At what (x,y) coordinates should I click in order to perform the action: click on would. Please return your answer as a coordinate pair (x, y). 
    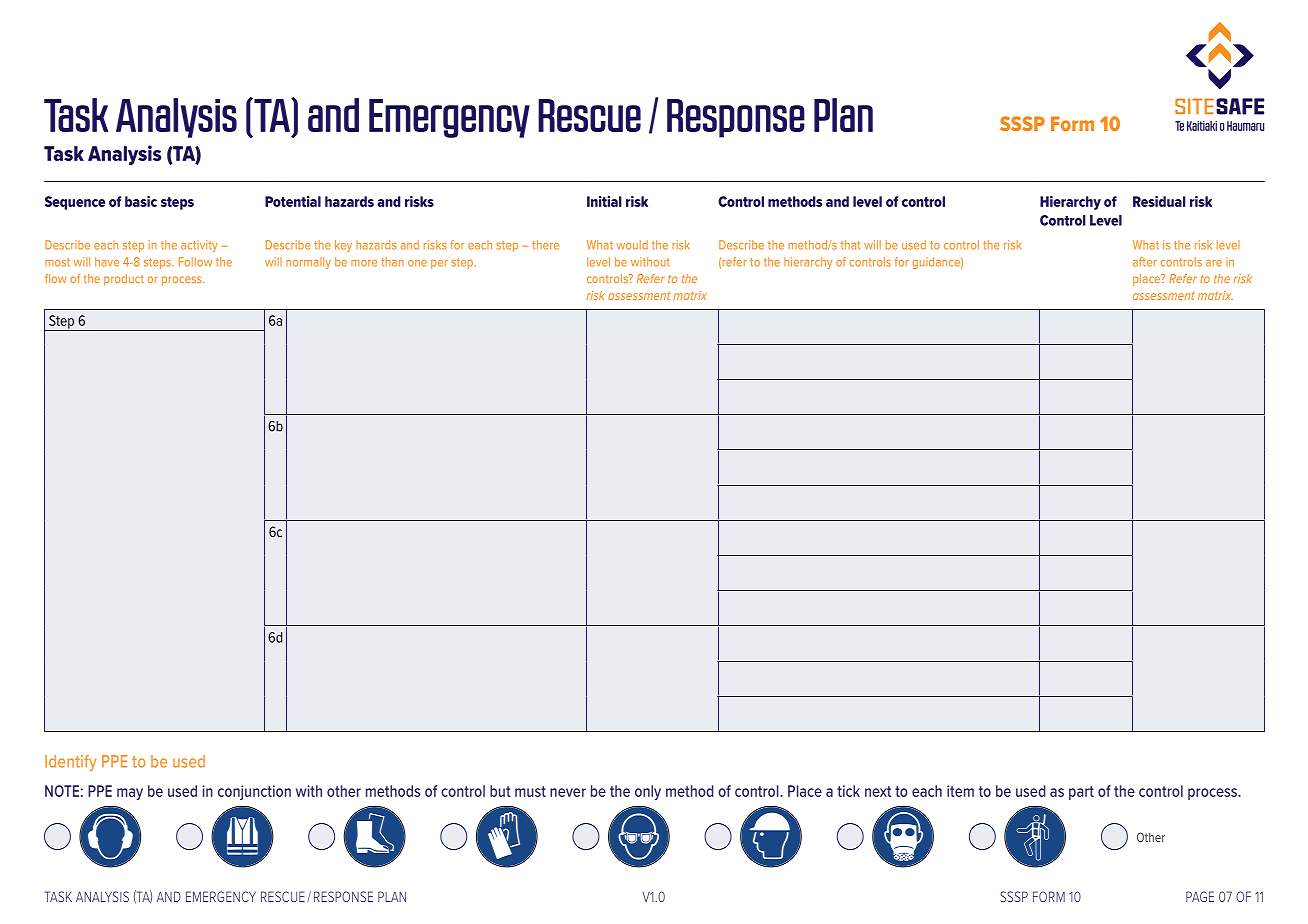
    Looking at the image, I should click on (632, 245).
